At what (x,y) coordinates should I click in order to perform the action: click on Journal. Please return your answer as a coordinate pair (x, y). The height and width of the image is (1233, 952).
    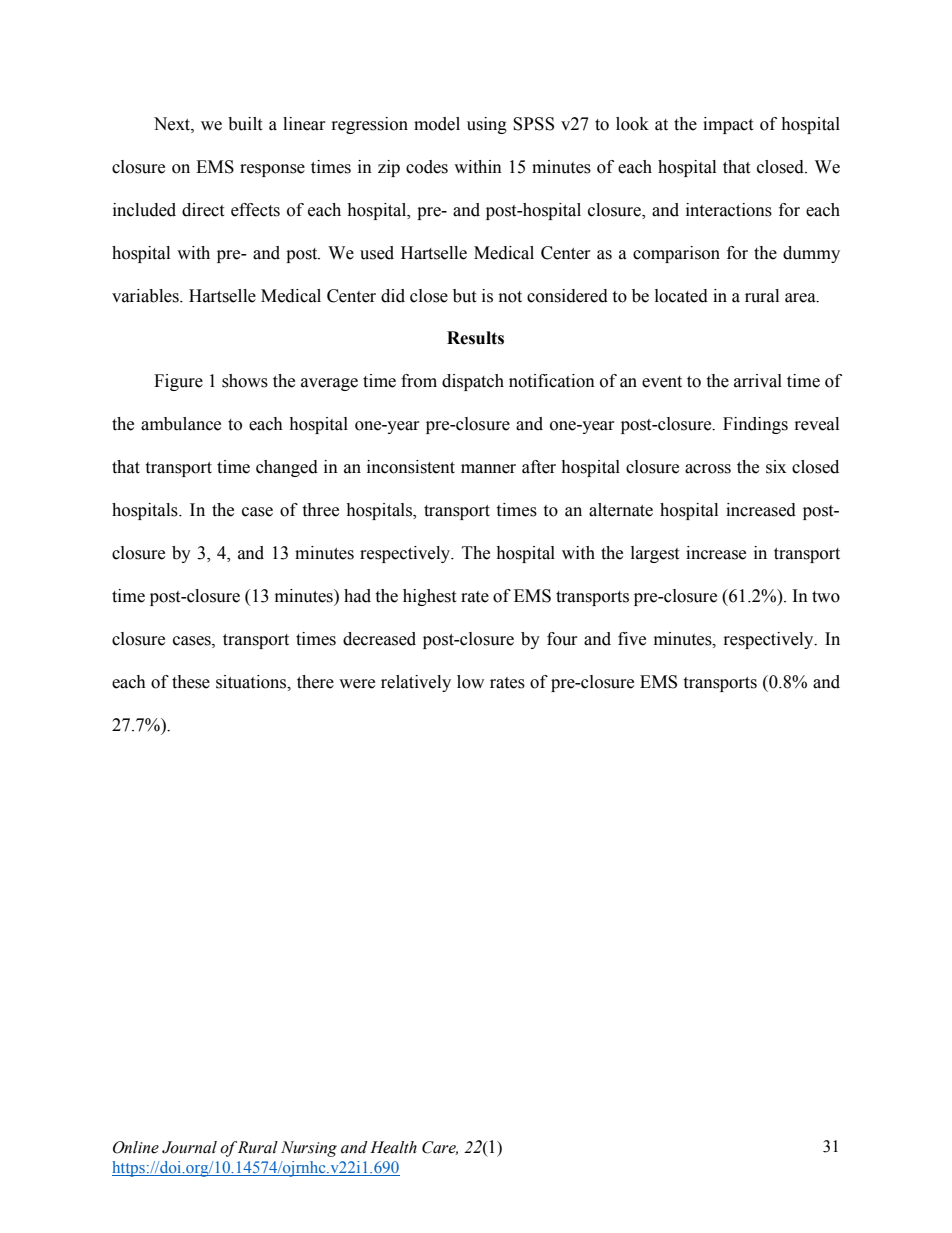
    Looking at the image, I should click on (189, 1147).
